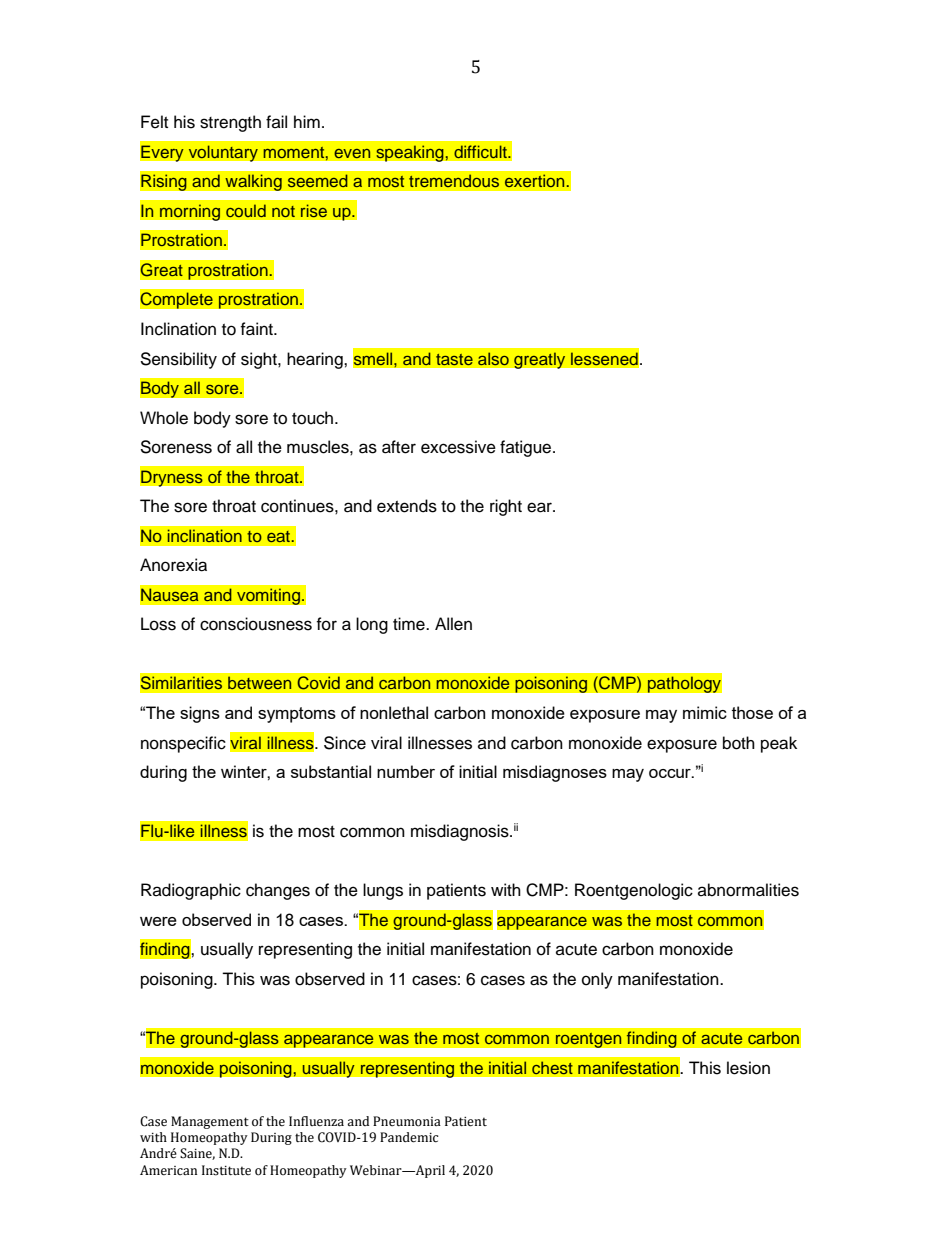 The height and width of the screenshot is (1233, 952). Describe the element at coordinates (173, 565) in the screenshot. I see `Anorexia` at that location.
